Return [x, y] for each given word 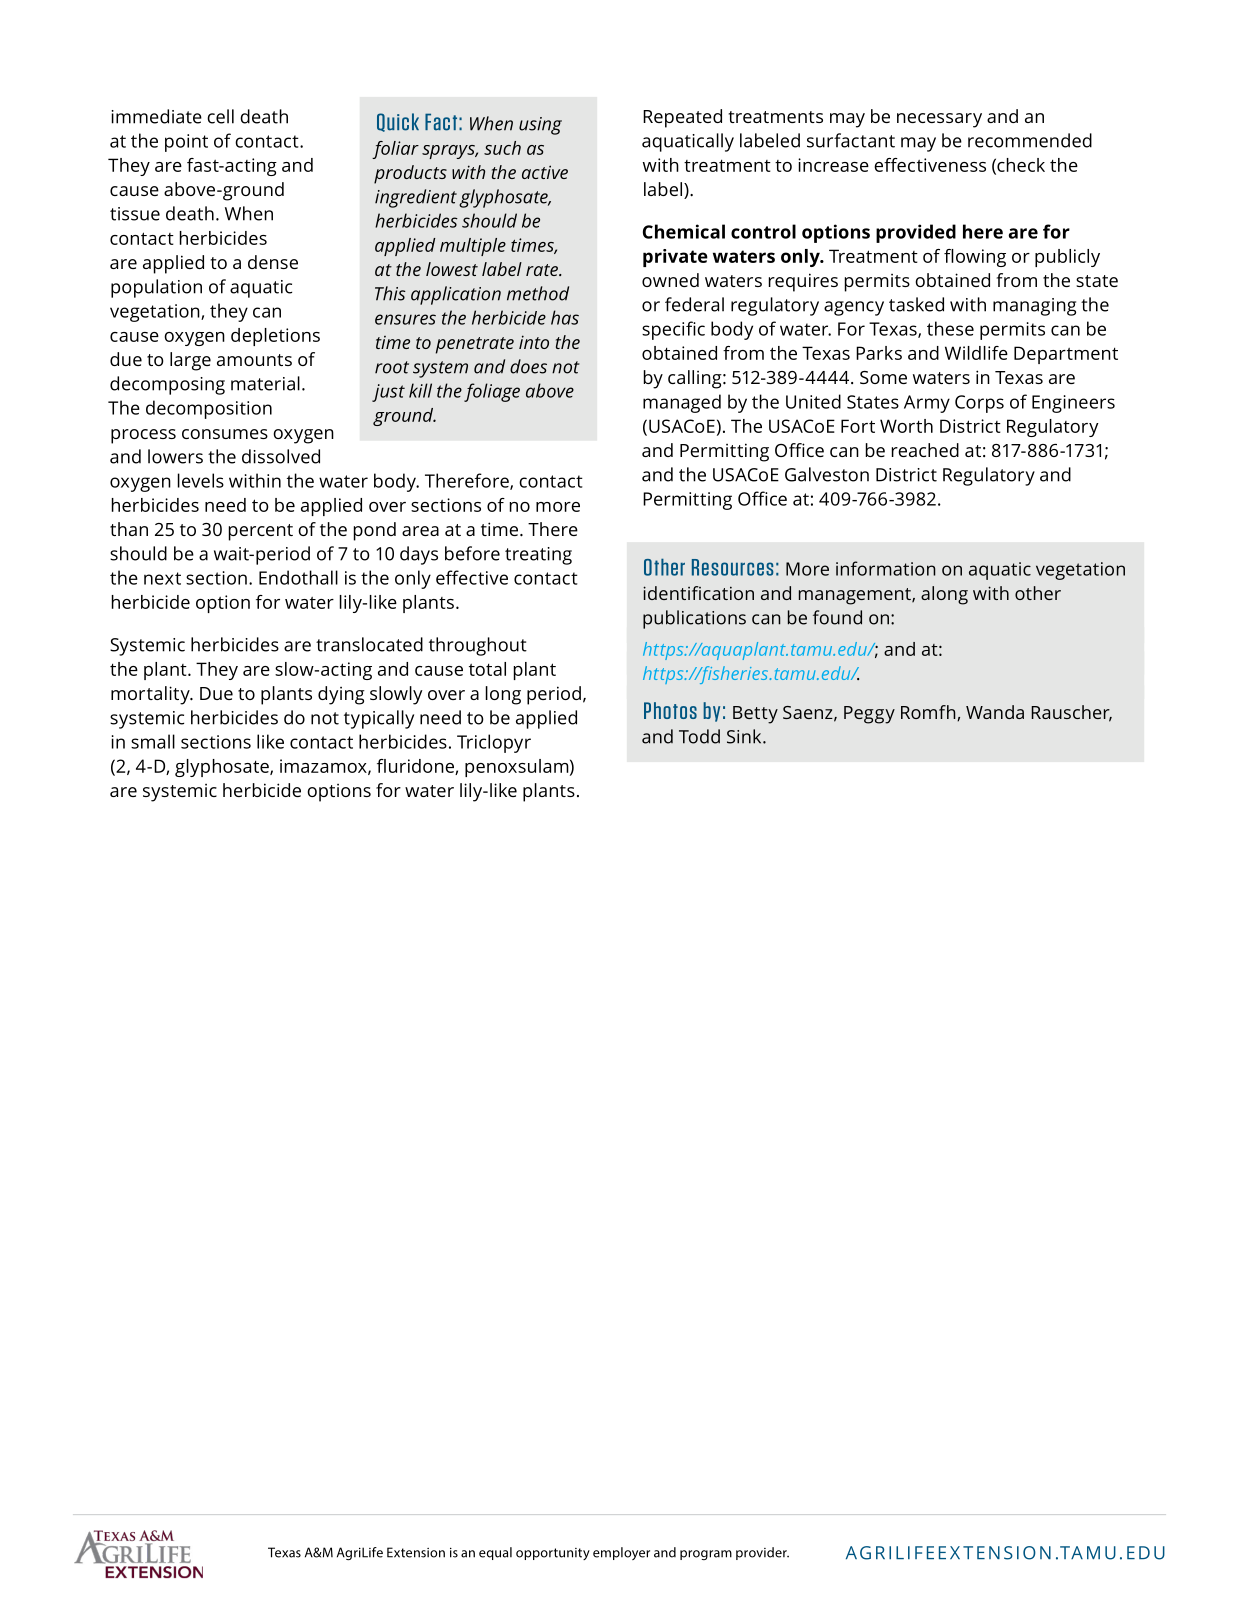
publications [694, 619]
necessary [939, 120]
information [886, 568]
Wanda [995, 712]
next [162, 578]
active [545, 172]
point [186, 143]
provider [762, 1553]
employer [621, 1553]
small [153, 741]
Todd [699, 736]
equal [495, 1553]
